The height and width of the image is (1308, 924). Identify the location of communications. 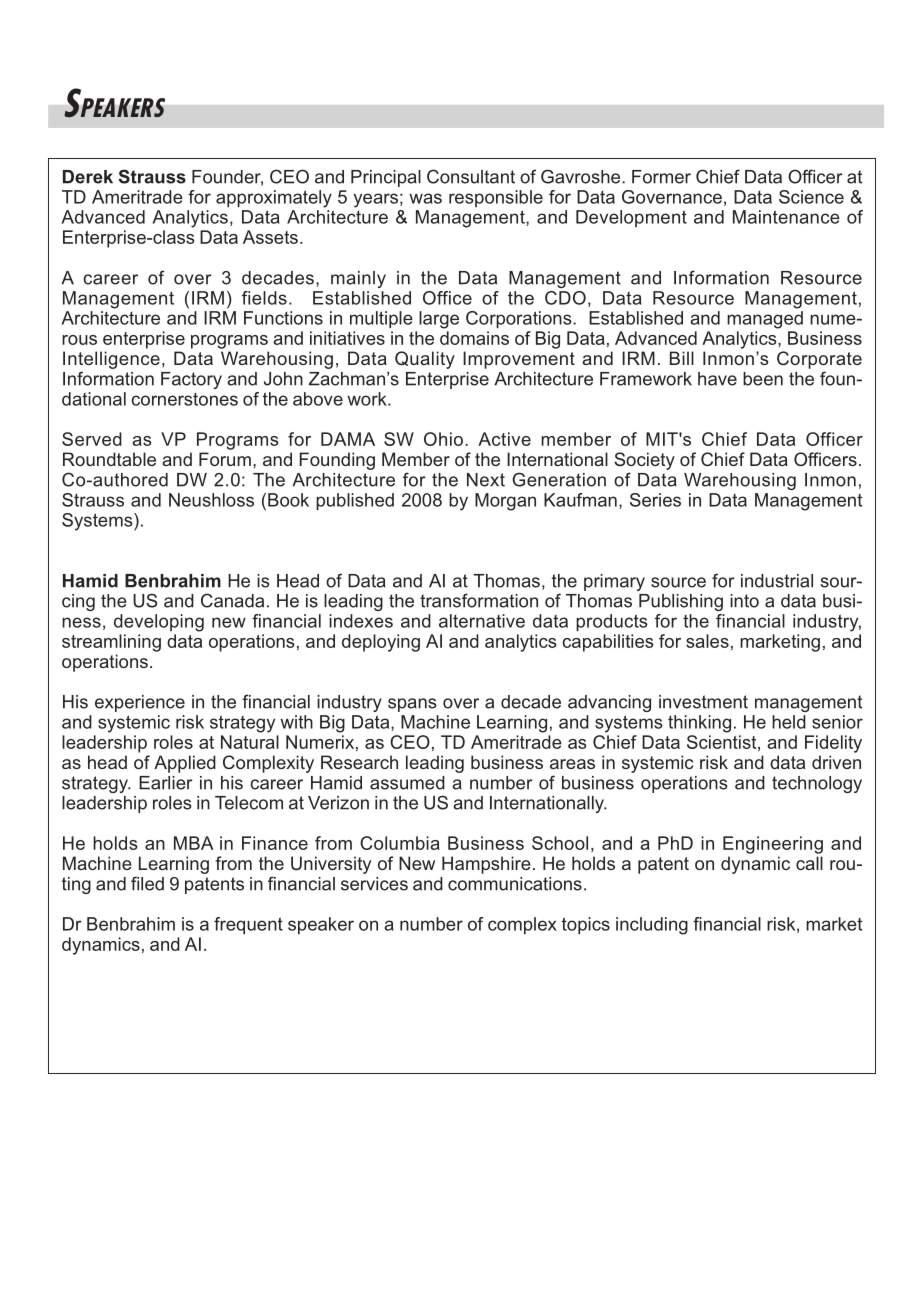
(515, 884).
